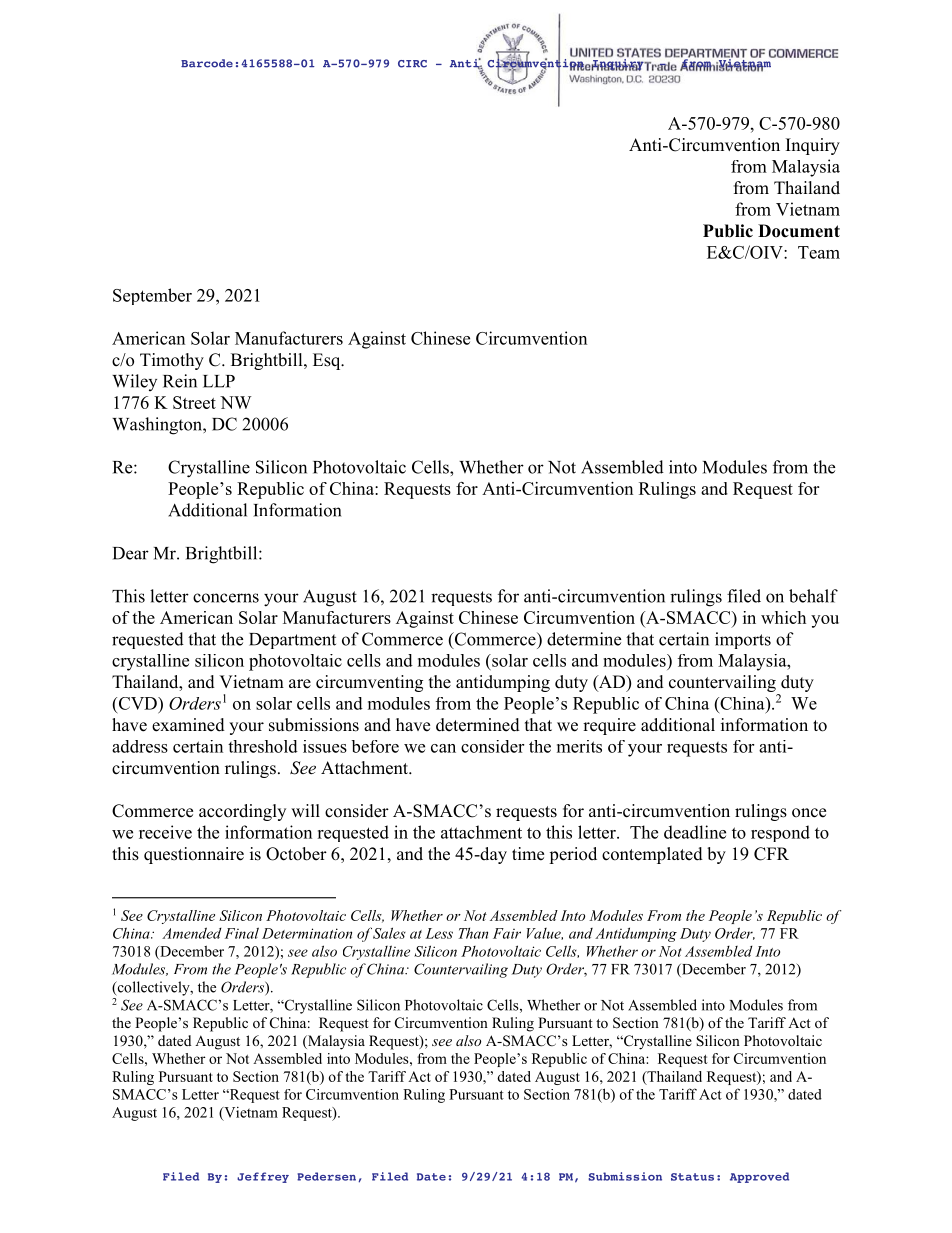 Image resolution: width=952 pixels, height=1233 pixels. I want to click on behalf, so click(813, 596).
